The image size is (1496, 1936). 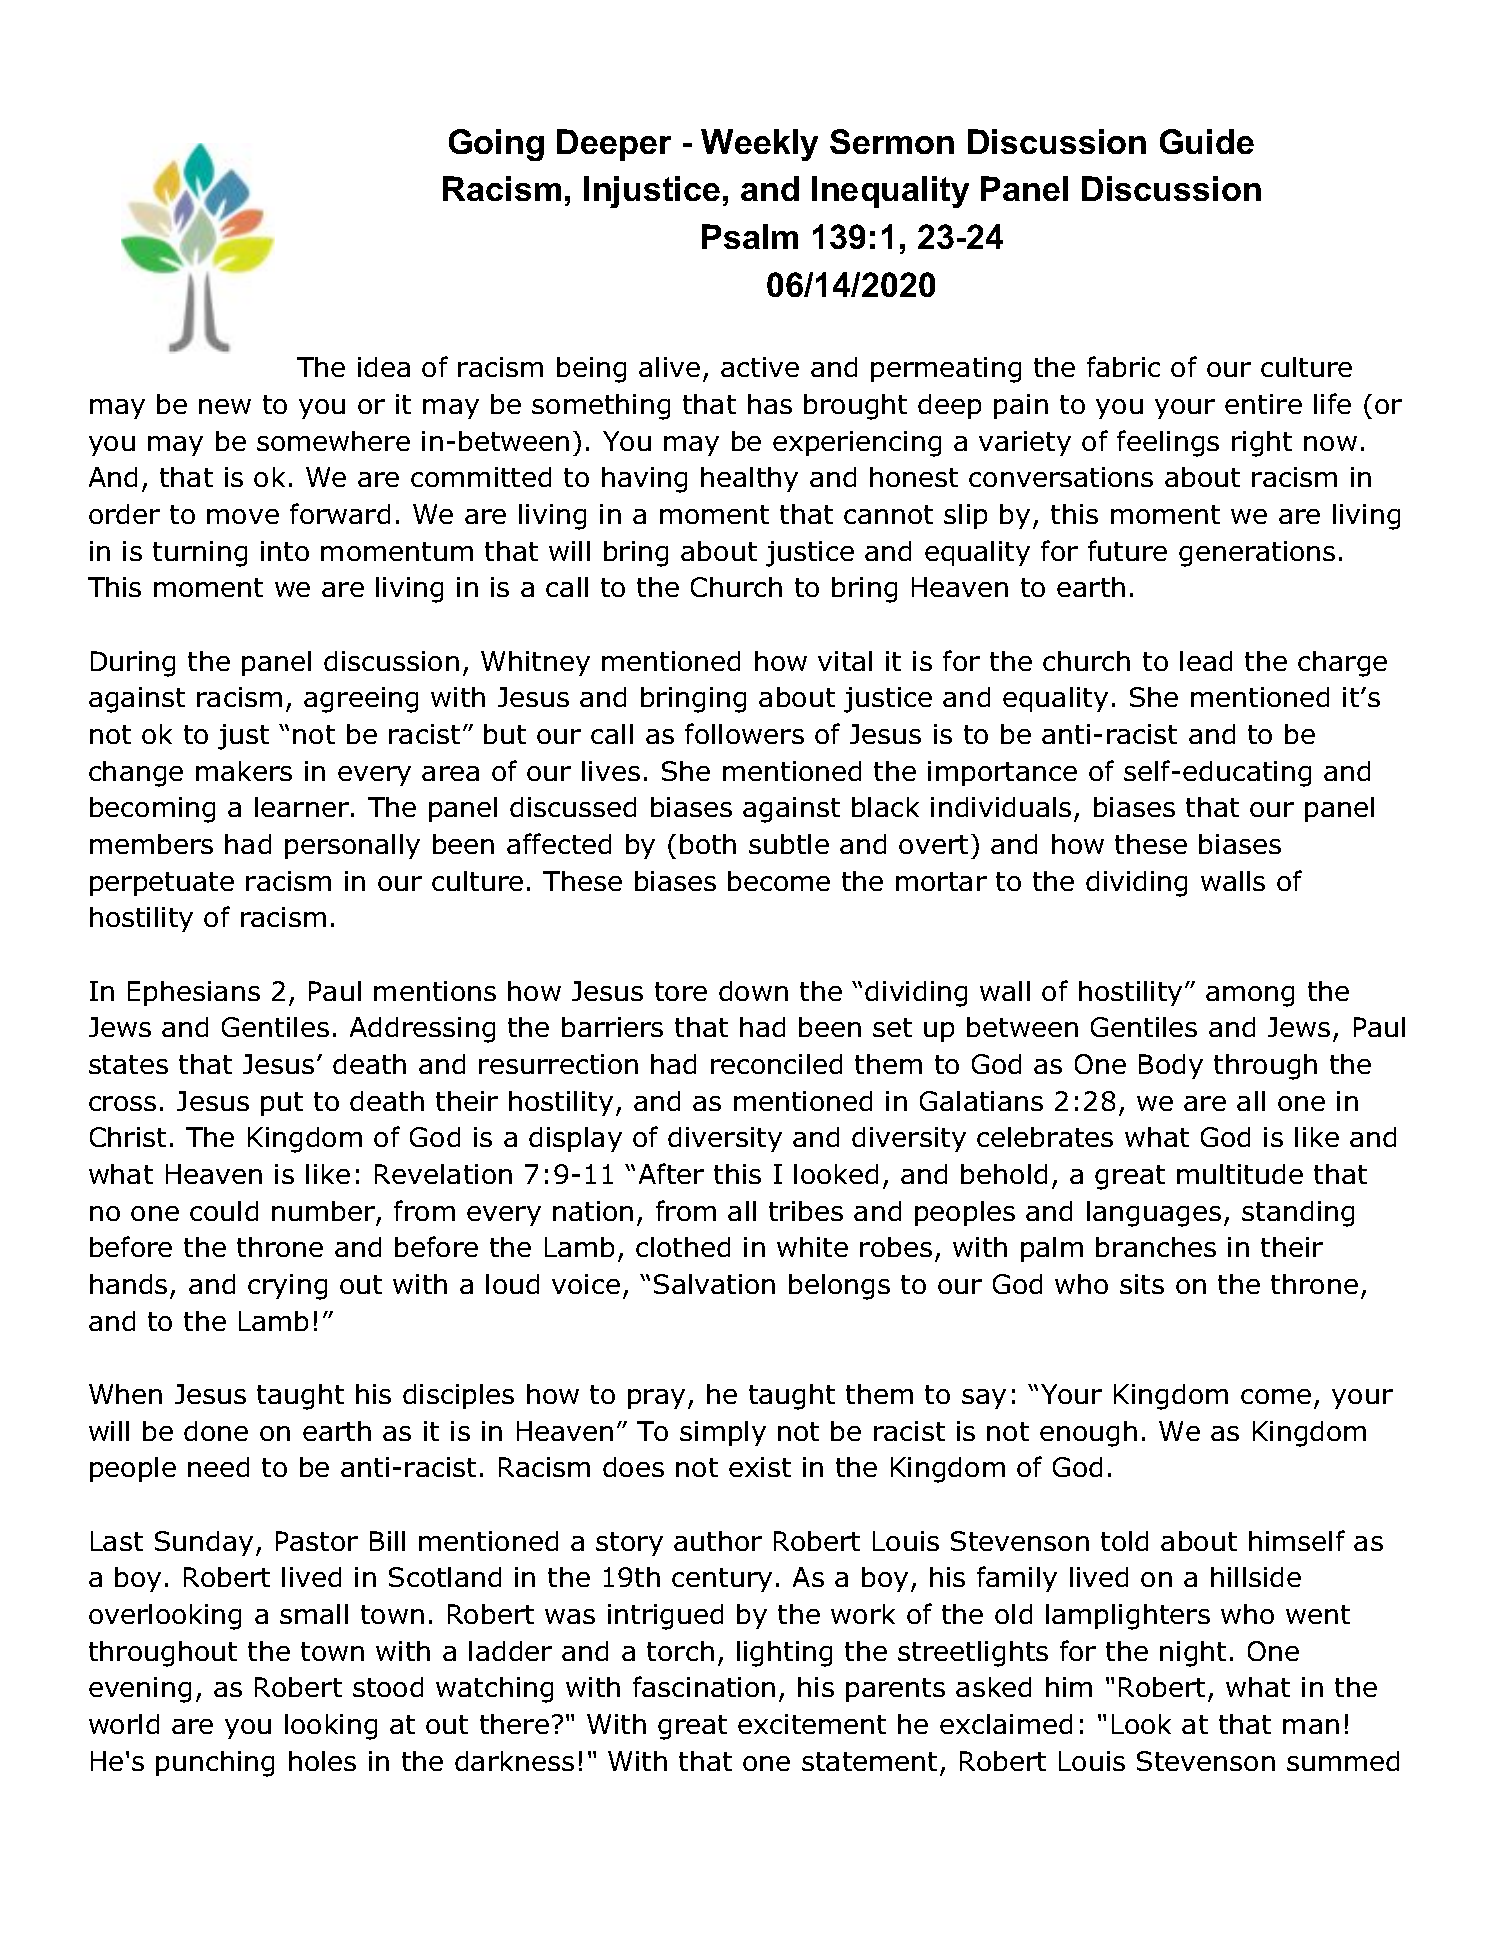 What do you see at coordinates (1154, 1214) in the screenshot?
I see `languages` at bounding box center [1154, 1214].
